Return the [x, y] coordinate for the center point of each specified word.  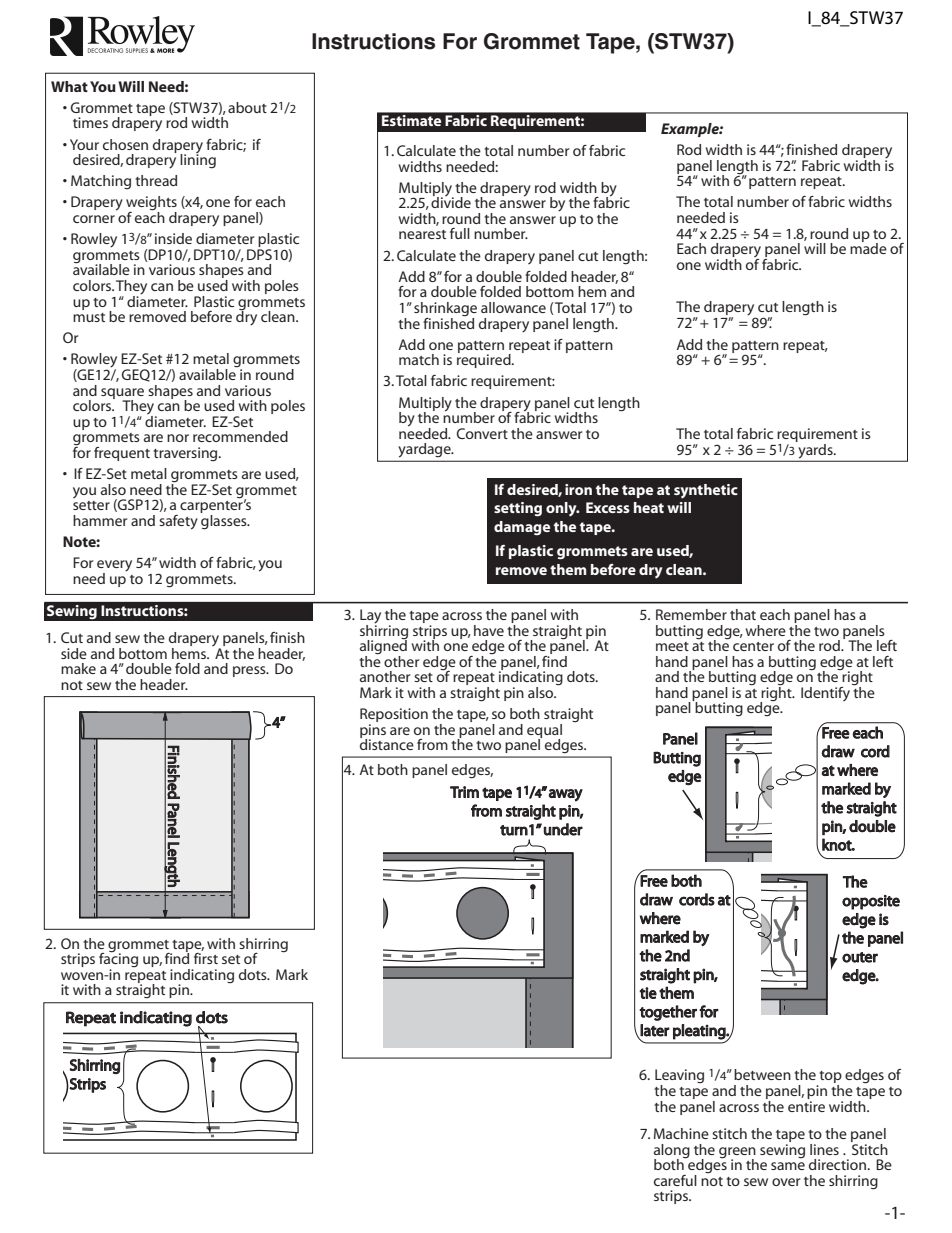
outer [860, 957]
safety [178, 522]
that [743, 614]
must [89, 317]
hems [190, 652]
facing [118, 960]
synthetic [706, 491]
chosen [125, 144]
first [206, 957]
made [868, 247]
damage [522, 528]
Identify [825, 694]
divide [451, 201]
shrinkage [445, 310]
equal [544, 732]
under [563, 829]
